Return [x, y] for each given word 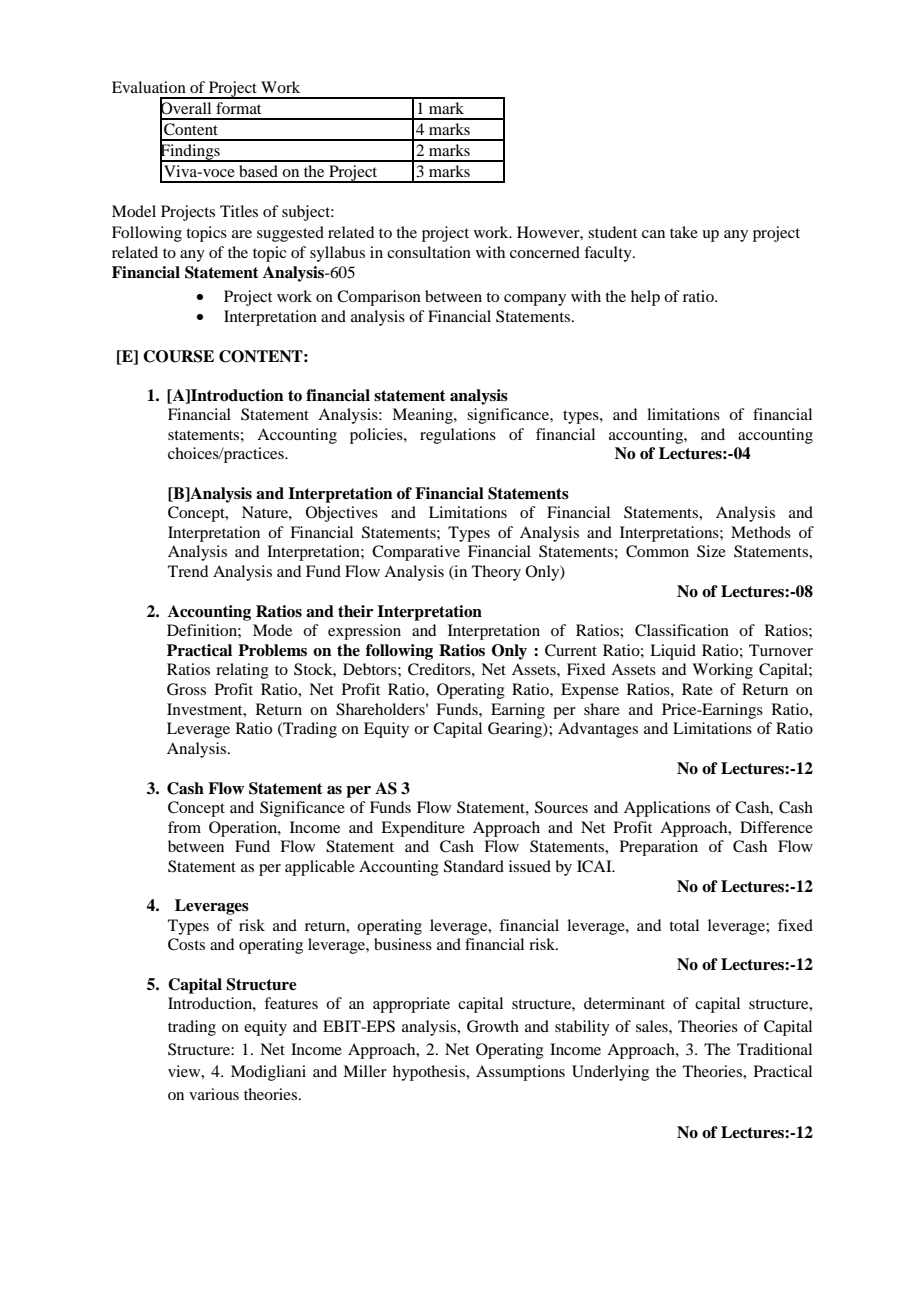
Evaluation [149, 87]
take [684, 232]
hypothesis [430, 1073]
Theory [496, 573]
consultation [429, 252]
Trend [188, 571]
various [214, 1094]
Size [711, 551]
